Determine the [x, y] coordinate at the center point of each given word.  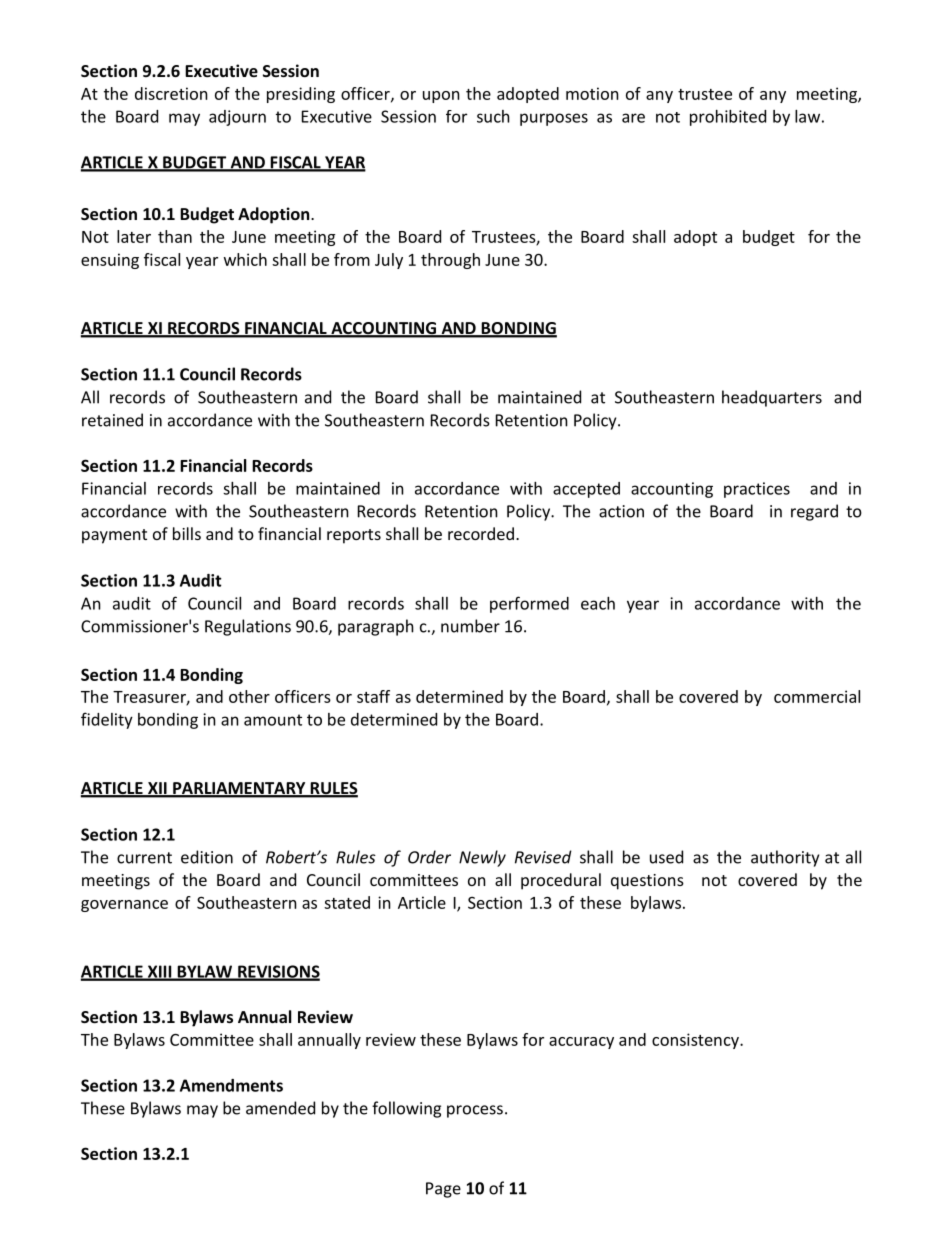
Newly [482, 858]
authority [785, 858]
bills [187, 533]
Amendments [231, 1085]
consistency [696, 1041]
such [493, 116]
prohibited [728, 118]
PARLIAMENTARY [239, 789]
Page [443, 1190]
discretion [171, 93]
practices [757, 490]
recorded [481, 533]
